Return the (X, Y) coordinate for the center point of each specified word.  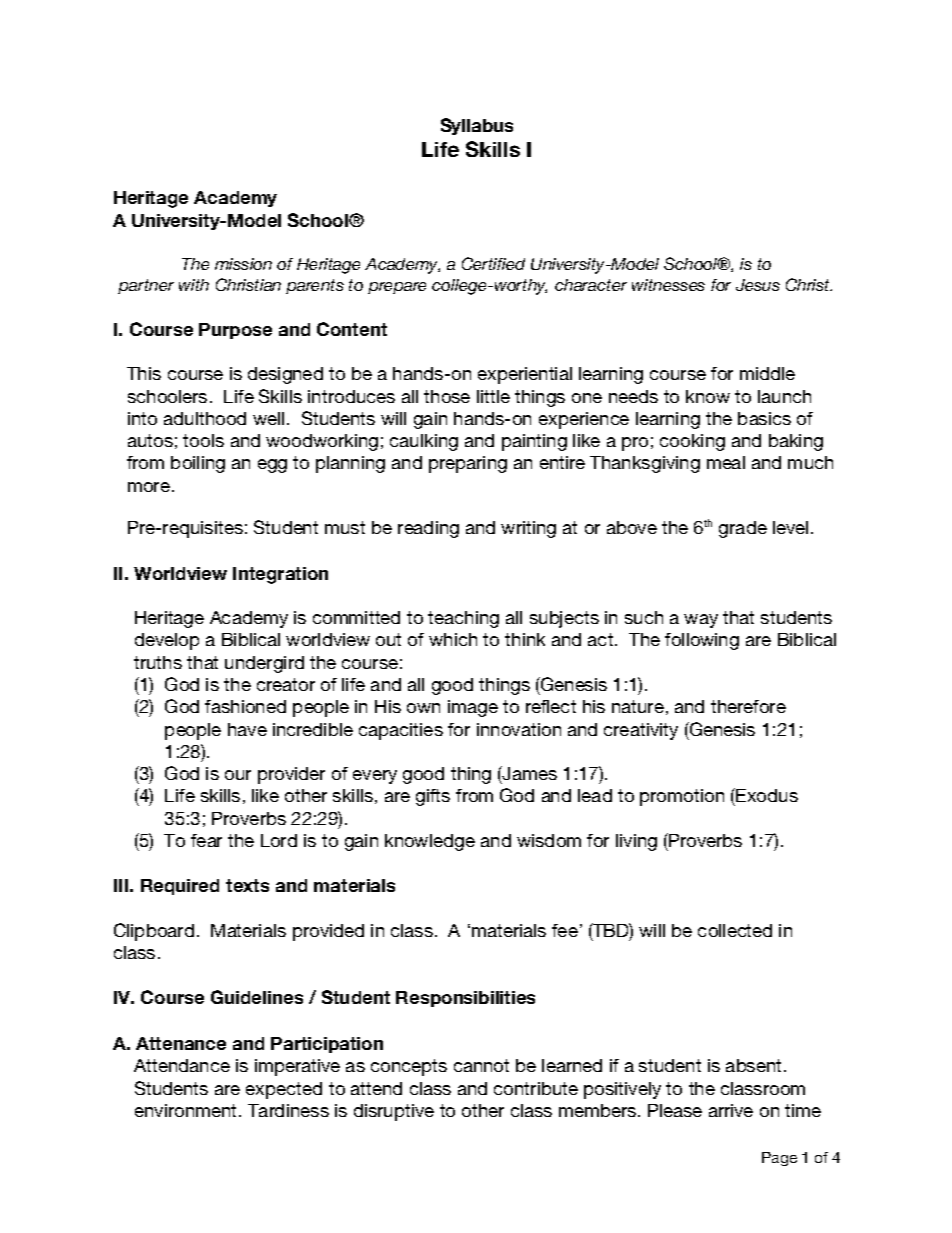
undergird (264, 664)
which (453, 639)
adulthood (205, 418)
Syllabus (477, 126)
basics (764, 418)
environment (185, 1110)
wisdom (549, 840)
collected (735, 930)
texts (247, 885)
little (493, 396)
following (702, 641)
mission (243, 264)
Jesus (758, 285)
